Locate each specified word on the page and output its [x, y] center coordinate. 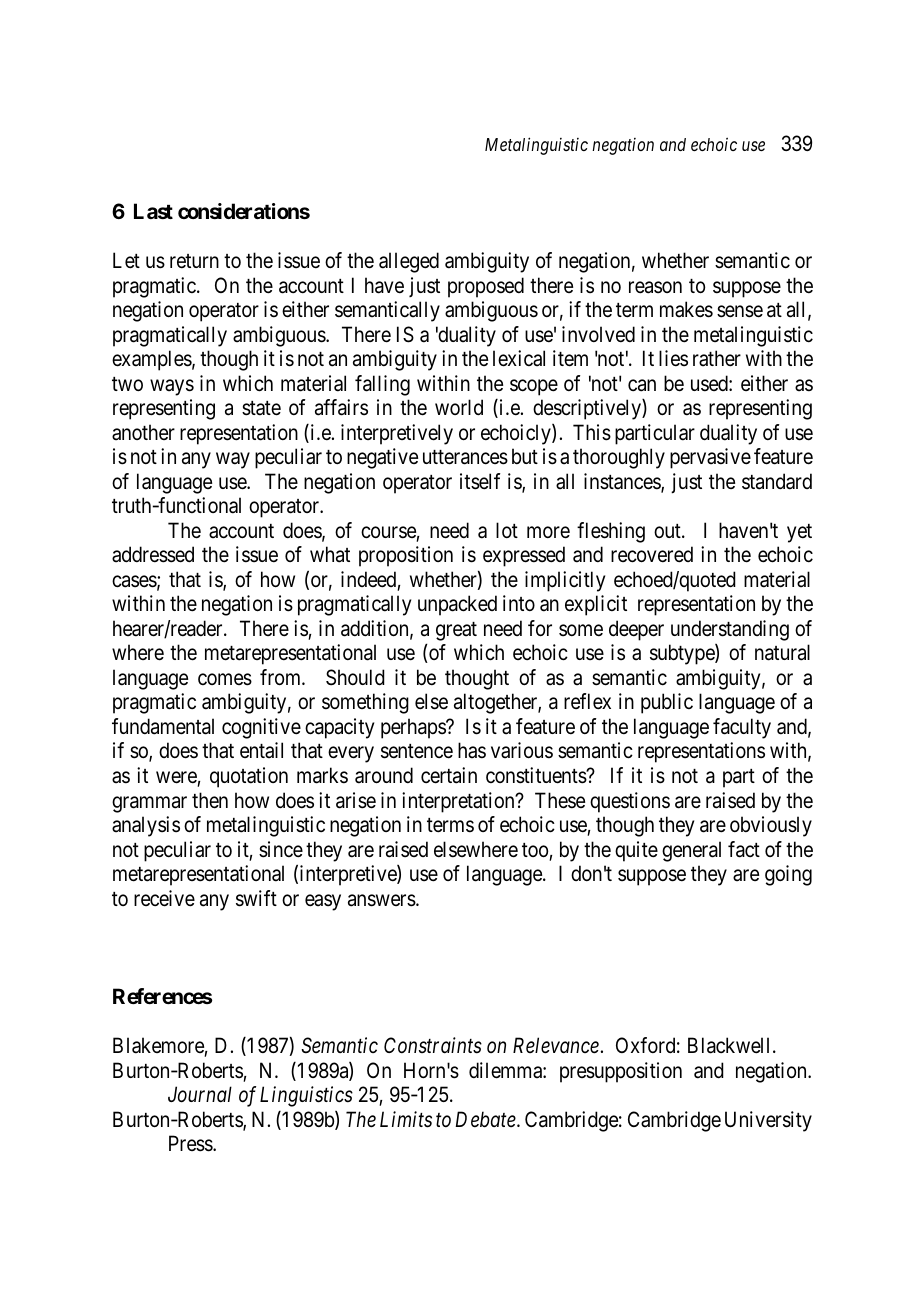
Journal [200, 1094]
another [143, 432]
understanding [730, 630]
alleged [409, 262]
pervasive [710, 458]
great [456, 631]
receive [164, 898]
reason [655, 287]
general [691, 851]
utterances [465, 457]
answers [382, 900]
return [194, 261]
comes [225, 679]
